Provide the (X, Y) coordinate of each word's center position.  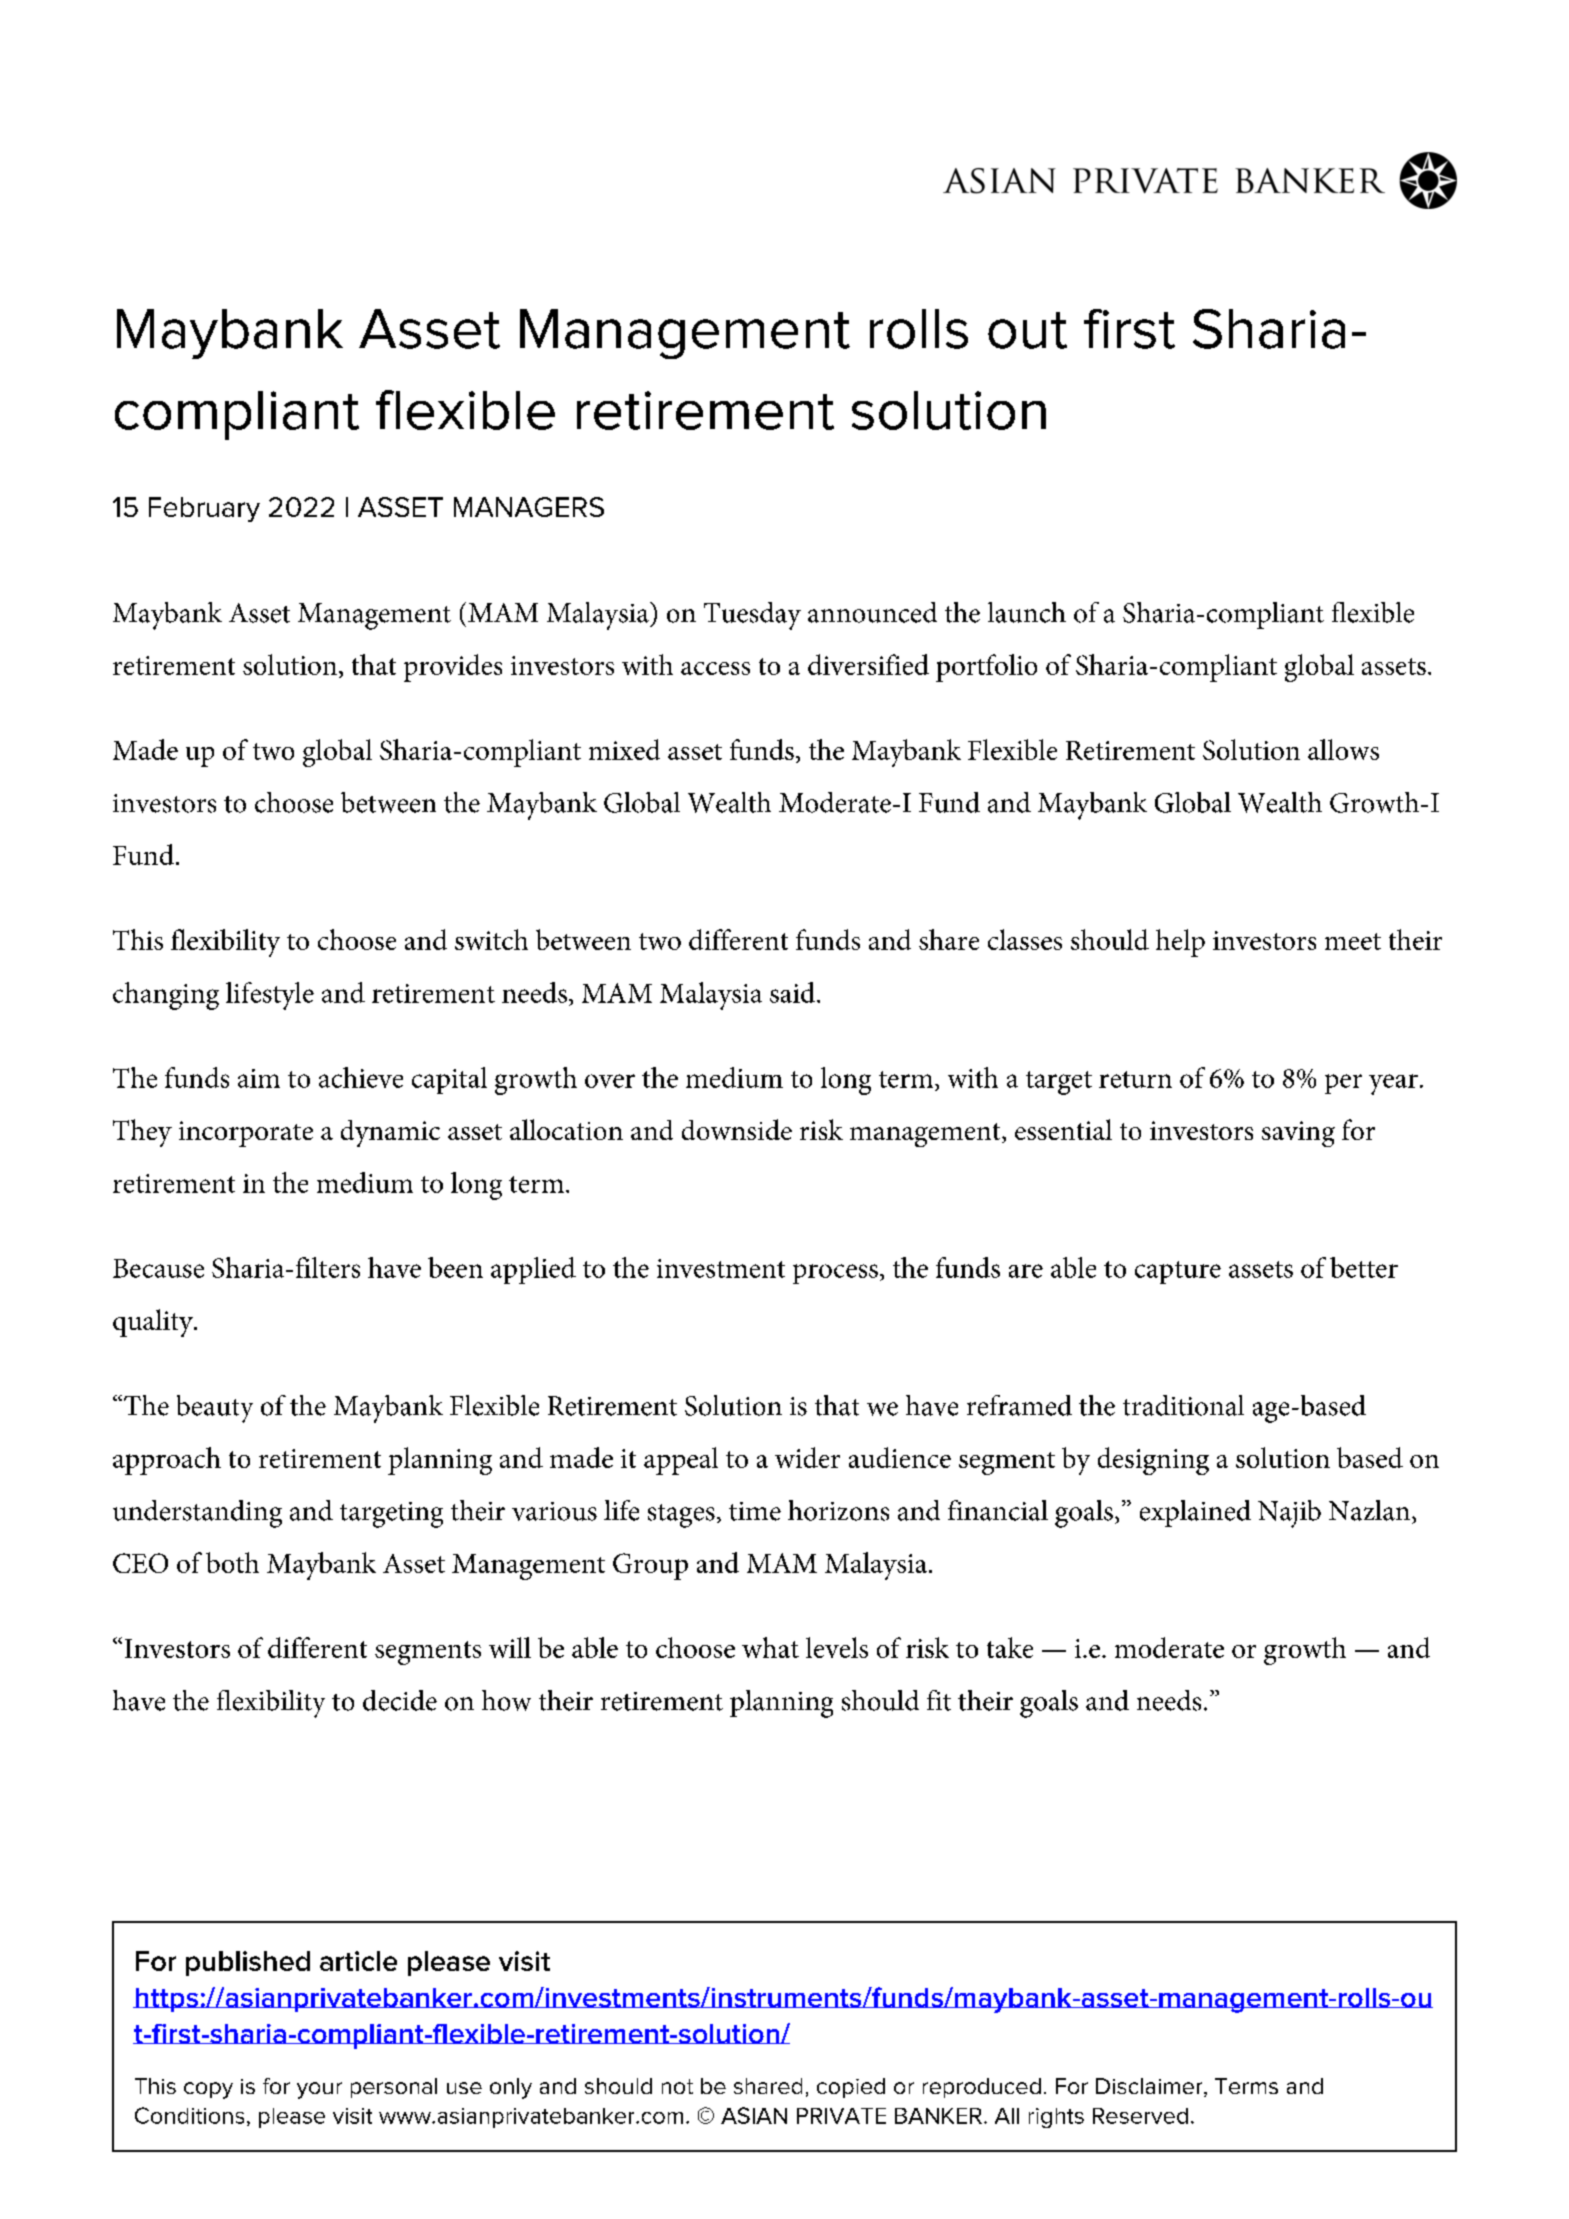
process (835, 1274)
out (1027, 330)
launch (1027, 612)
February (204, 509)
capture (1178, 1272)
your (319, 2090)
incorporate (246, 1134)
